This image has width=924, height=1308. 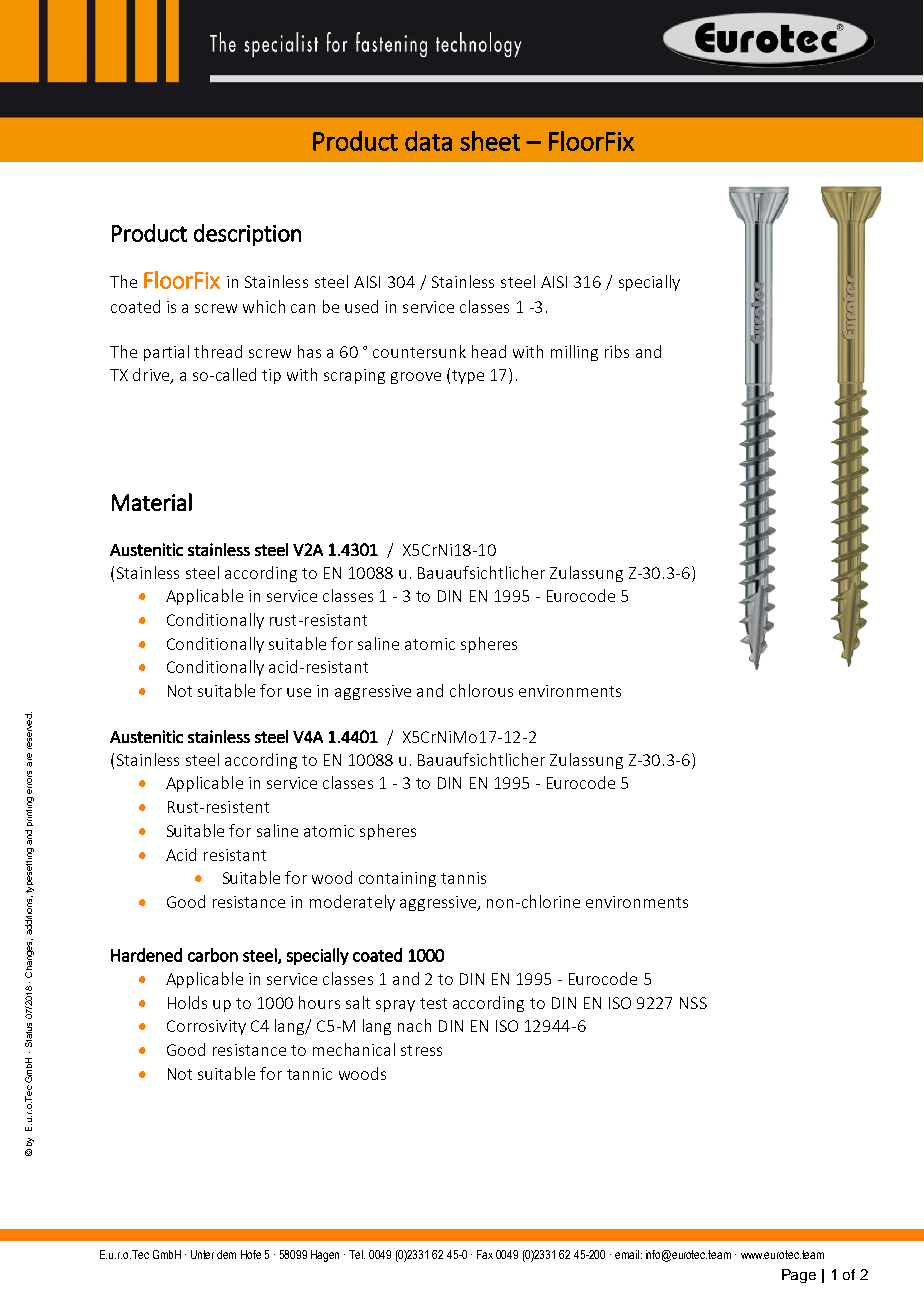 I want to click on Material, so click(x=152, y=502).
